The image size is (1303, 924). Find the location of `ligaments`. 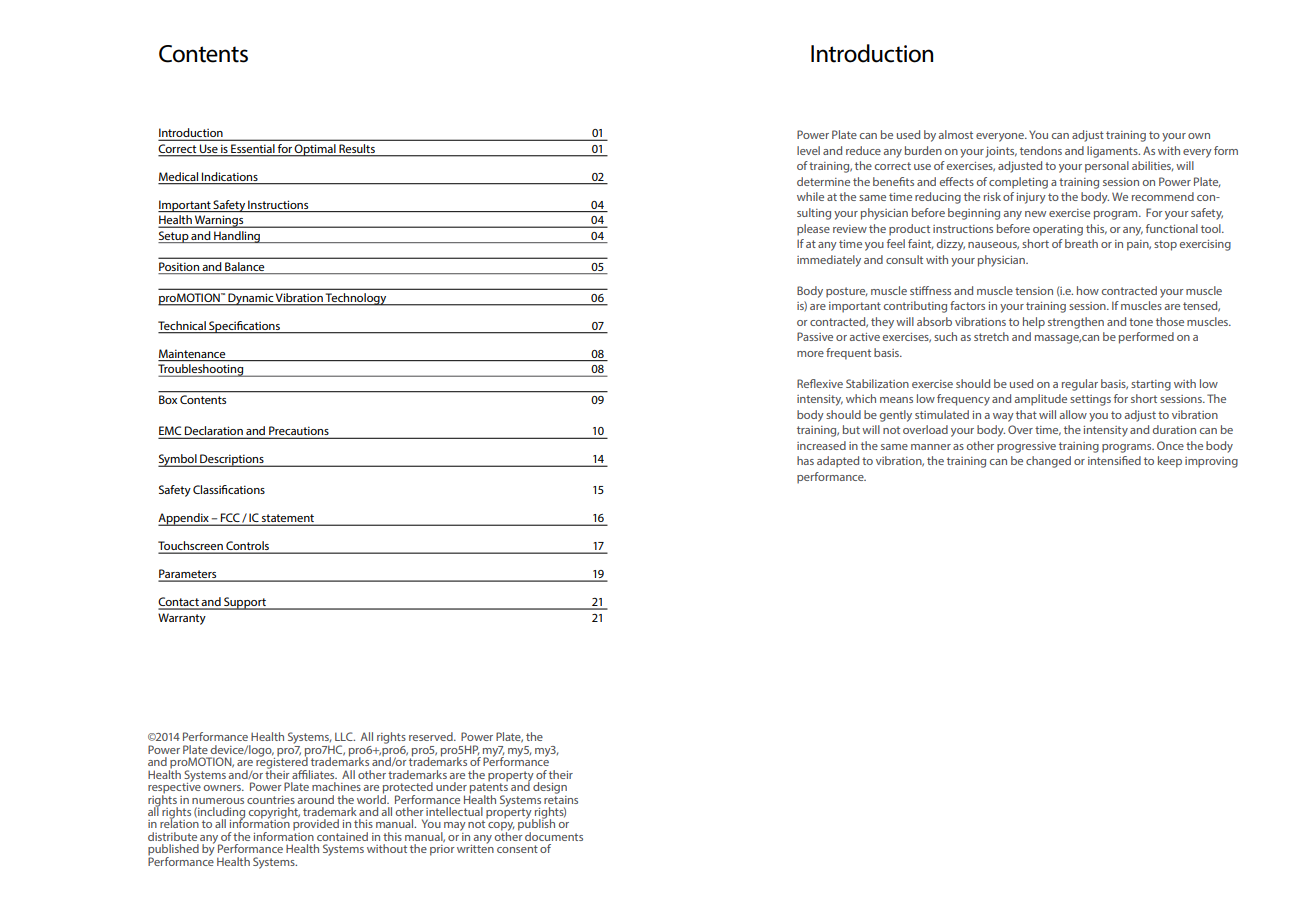

ligaments is located at coordinates (1113, 152).
